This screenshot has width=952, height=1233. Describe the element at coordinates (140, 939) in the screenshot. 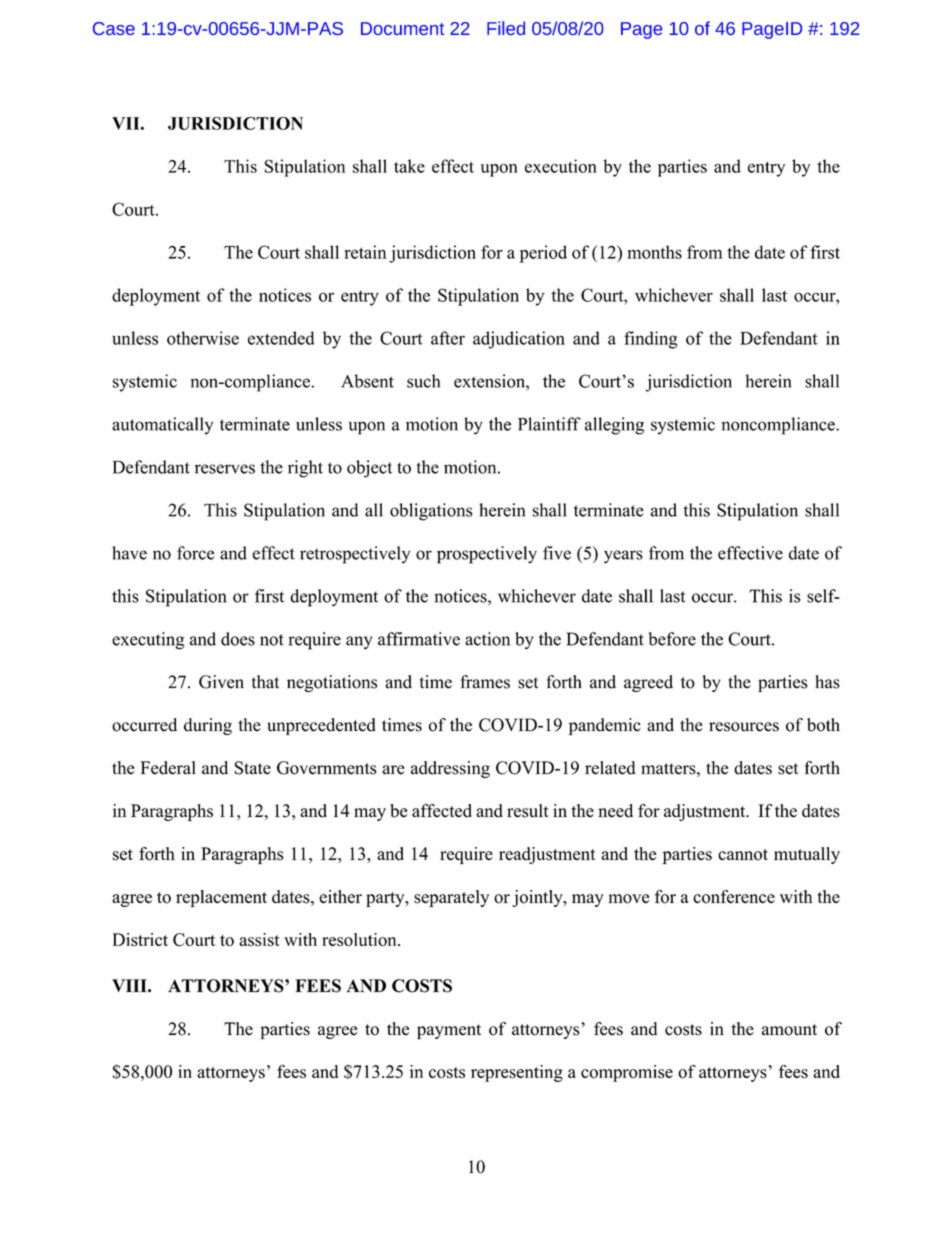

I see `District` at that location.
